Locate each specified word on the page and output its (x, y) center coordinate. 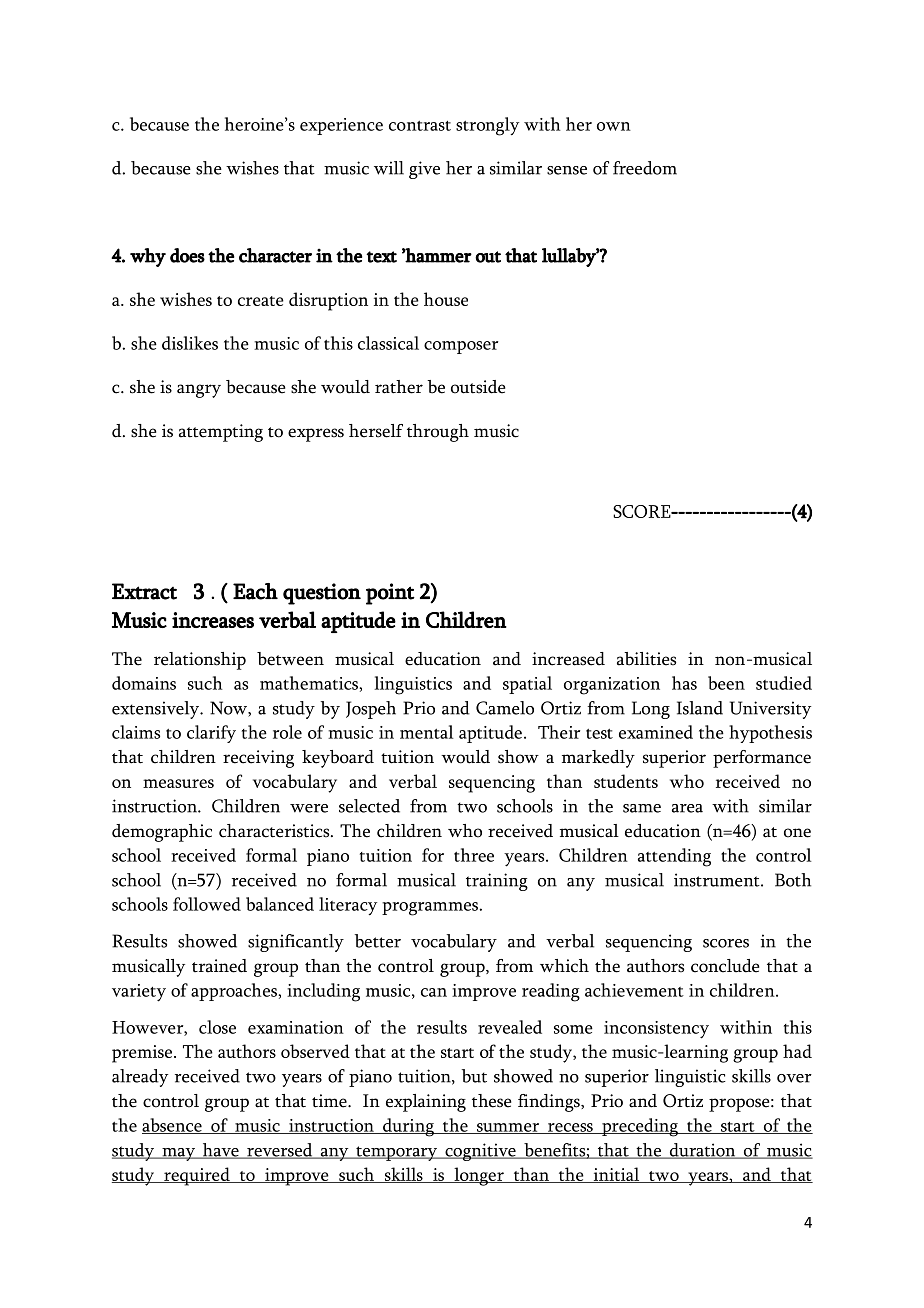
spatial (527, 685)
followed (207, 904)
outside (478, 387)
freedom (645, 168)
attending (674, 857)
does (187, 255)
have (220, 1151)
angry (199, 391)
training (497, 882)
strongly (487, 126)
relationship (200, 661)
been (726, 683)
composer (461, 347)
